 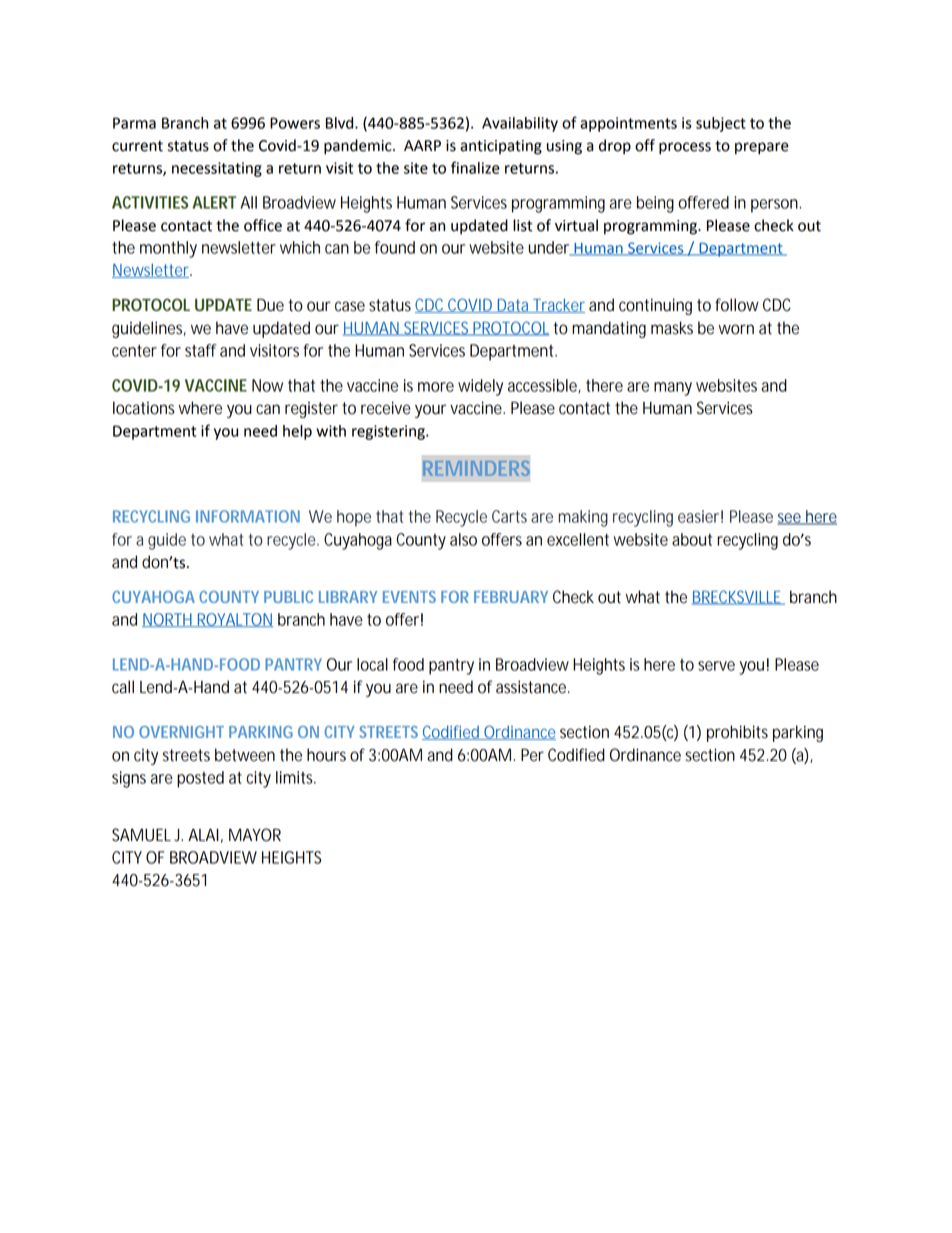 What do you see at coordinates (700, 516) in the document?
I see `easier` at bounding box center [700, 516].
